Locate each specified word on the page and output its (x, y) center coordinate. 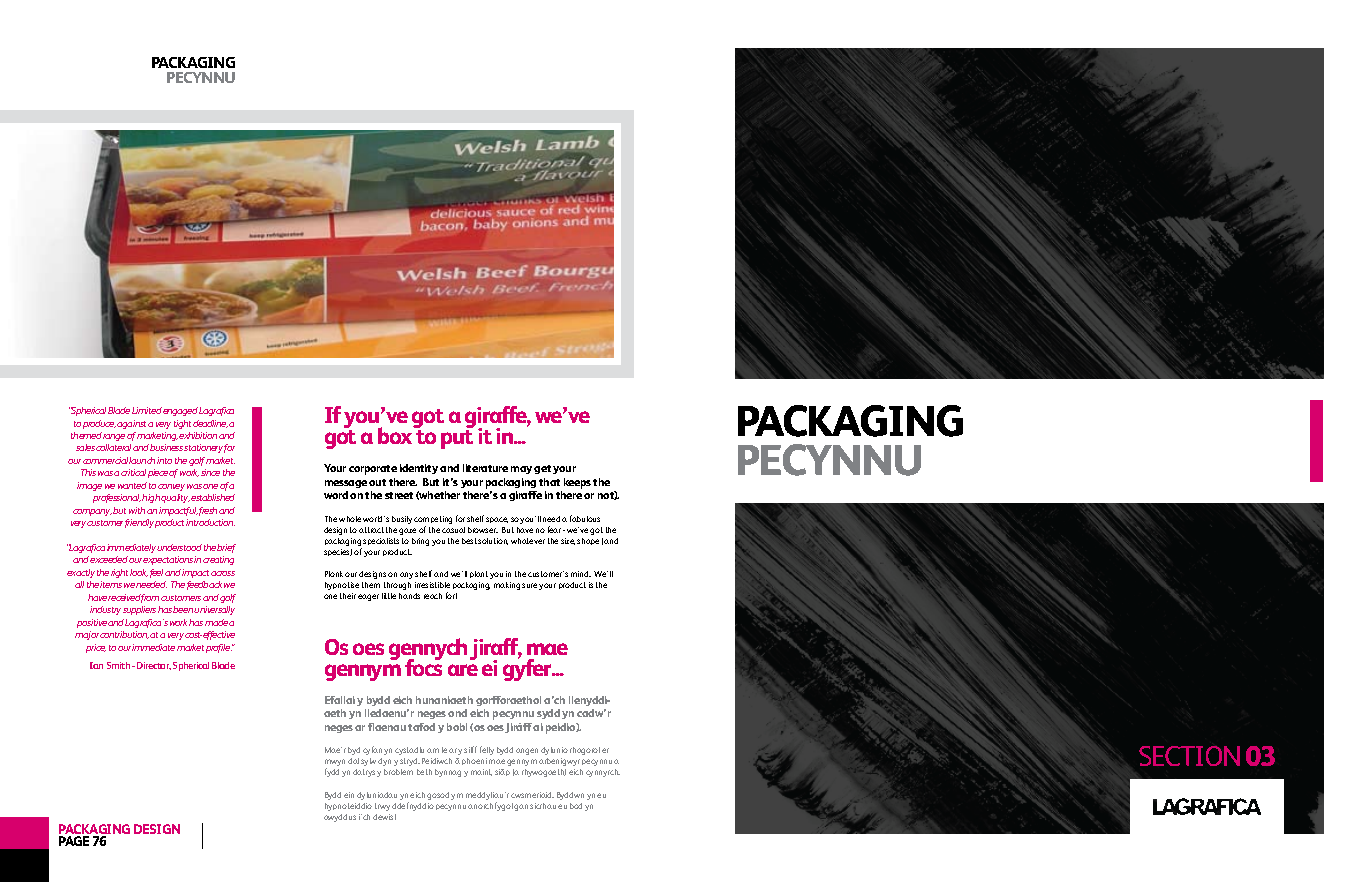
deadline (210, 424)
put (457, 439)
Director (154, 666)
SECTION (1189, 756)
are (463, 670)
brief (226, 548)
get (542, 469)
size (568, 541)
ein (349, 795)
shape (588, 541)
